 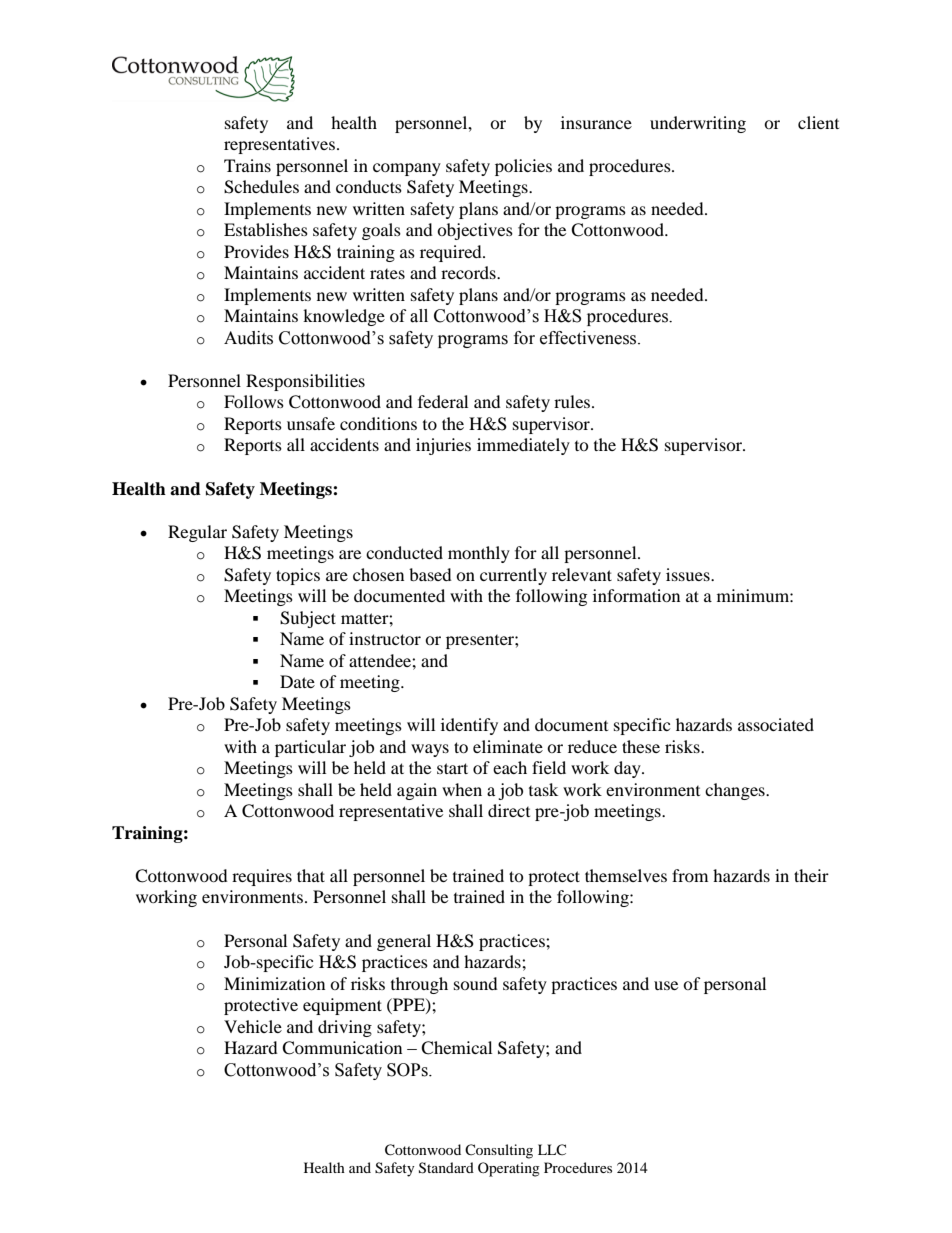 I want to click on LLC, so click(x=552, y=1149).
